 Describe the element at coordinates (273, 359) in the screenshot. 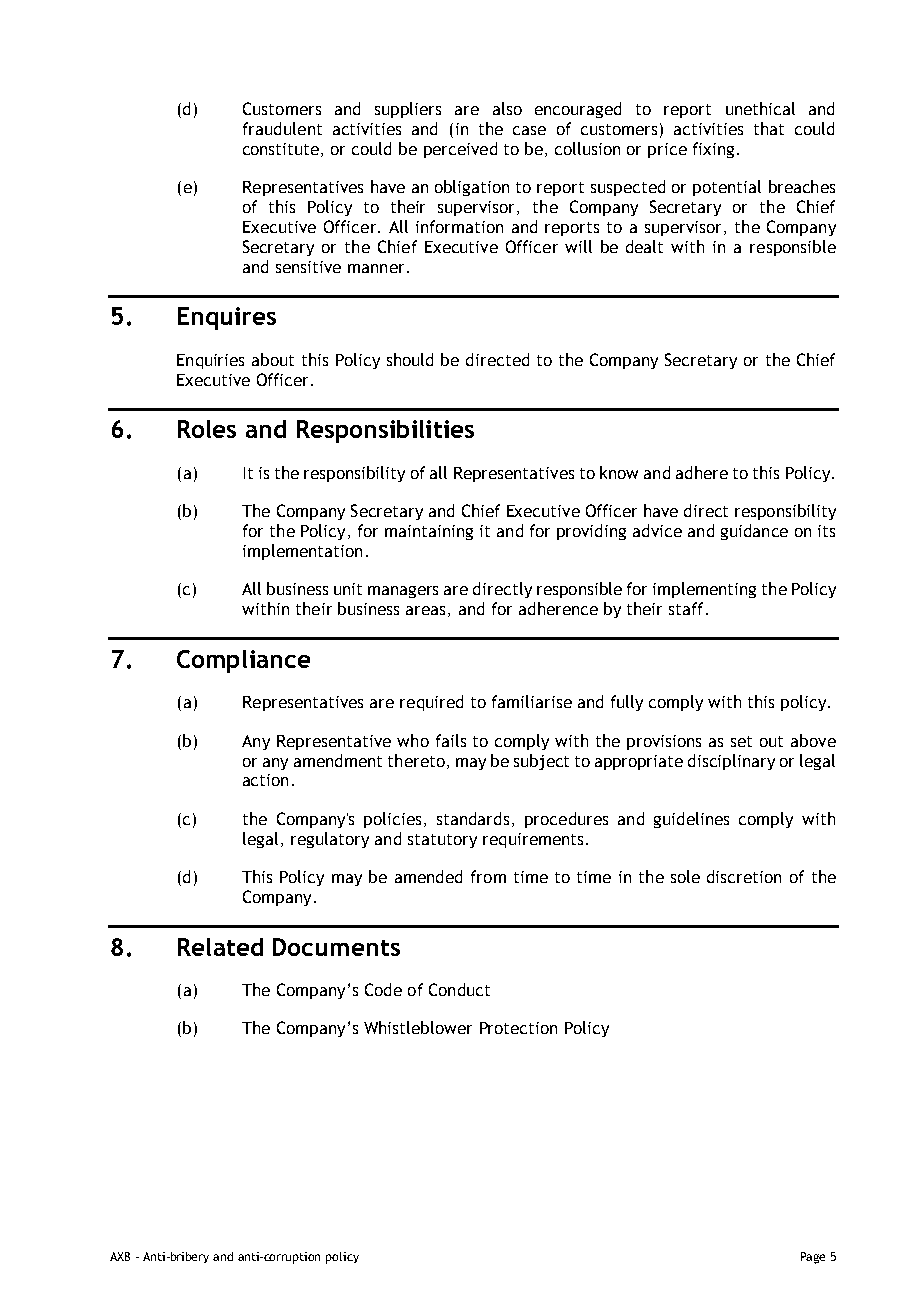

I see `about` at that location.
